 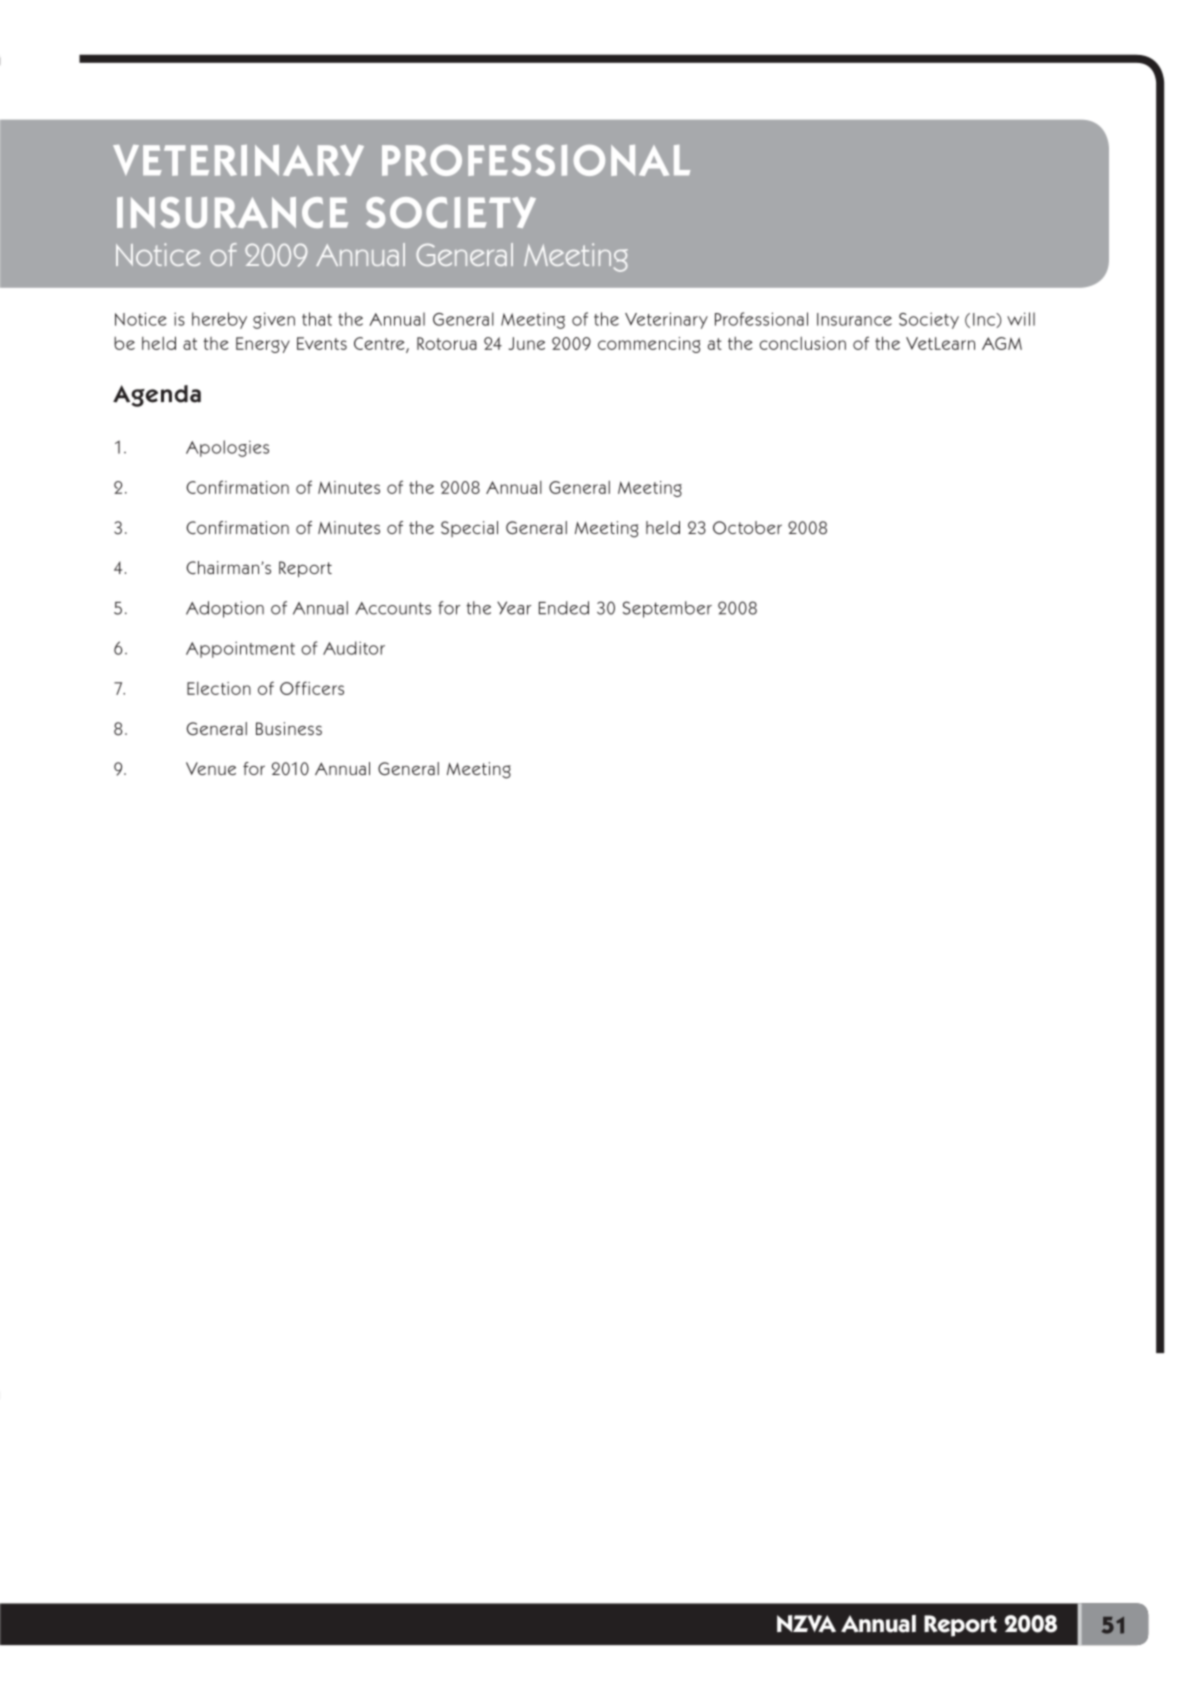 What do you see at coordinates (1002, 343) in the document?
I see `AGM` at bounding box center [1002, 343].
